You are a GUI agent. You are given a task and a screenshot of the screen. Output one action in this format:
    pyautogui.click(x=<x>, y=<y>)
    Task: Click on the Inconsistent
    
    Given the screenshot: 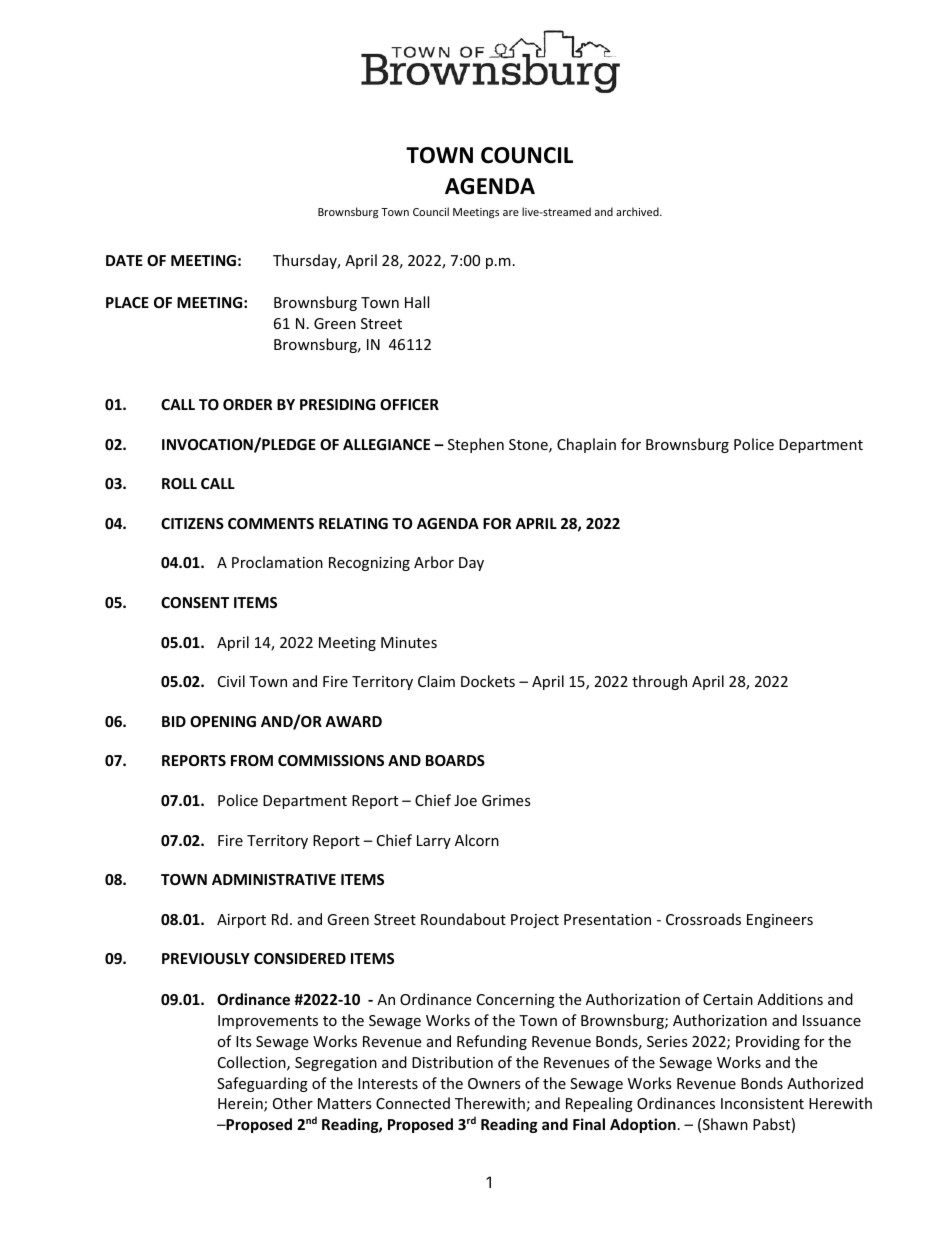 What is the action you would take?
    pyautogui.click(x=762, y=1103)
